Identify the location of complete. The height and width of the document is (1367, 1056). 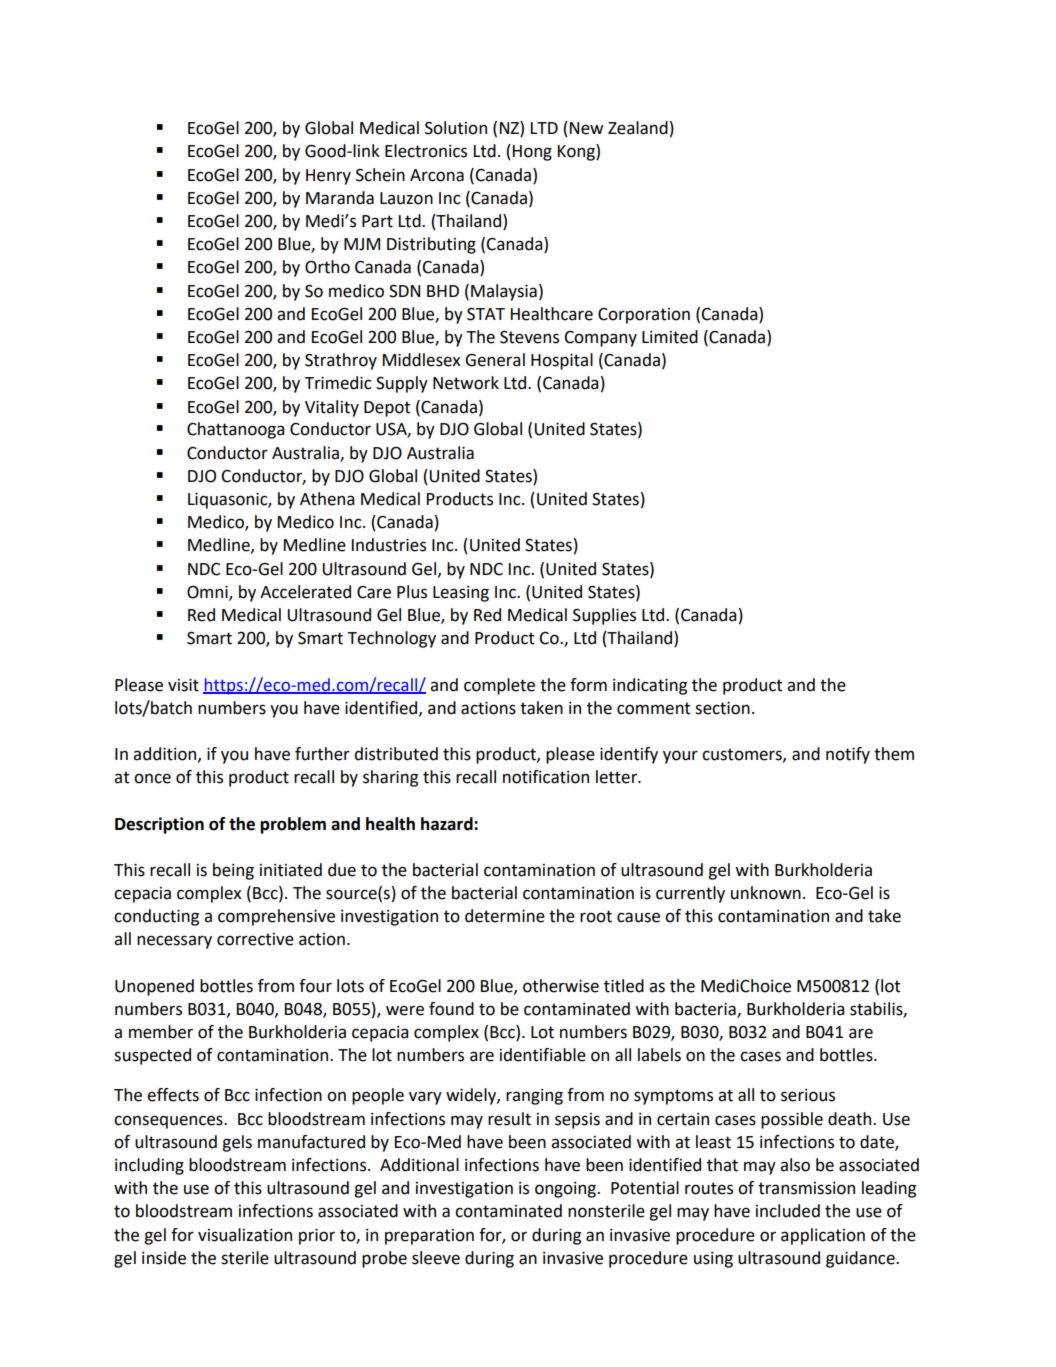
(499, 686).
